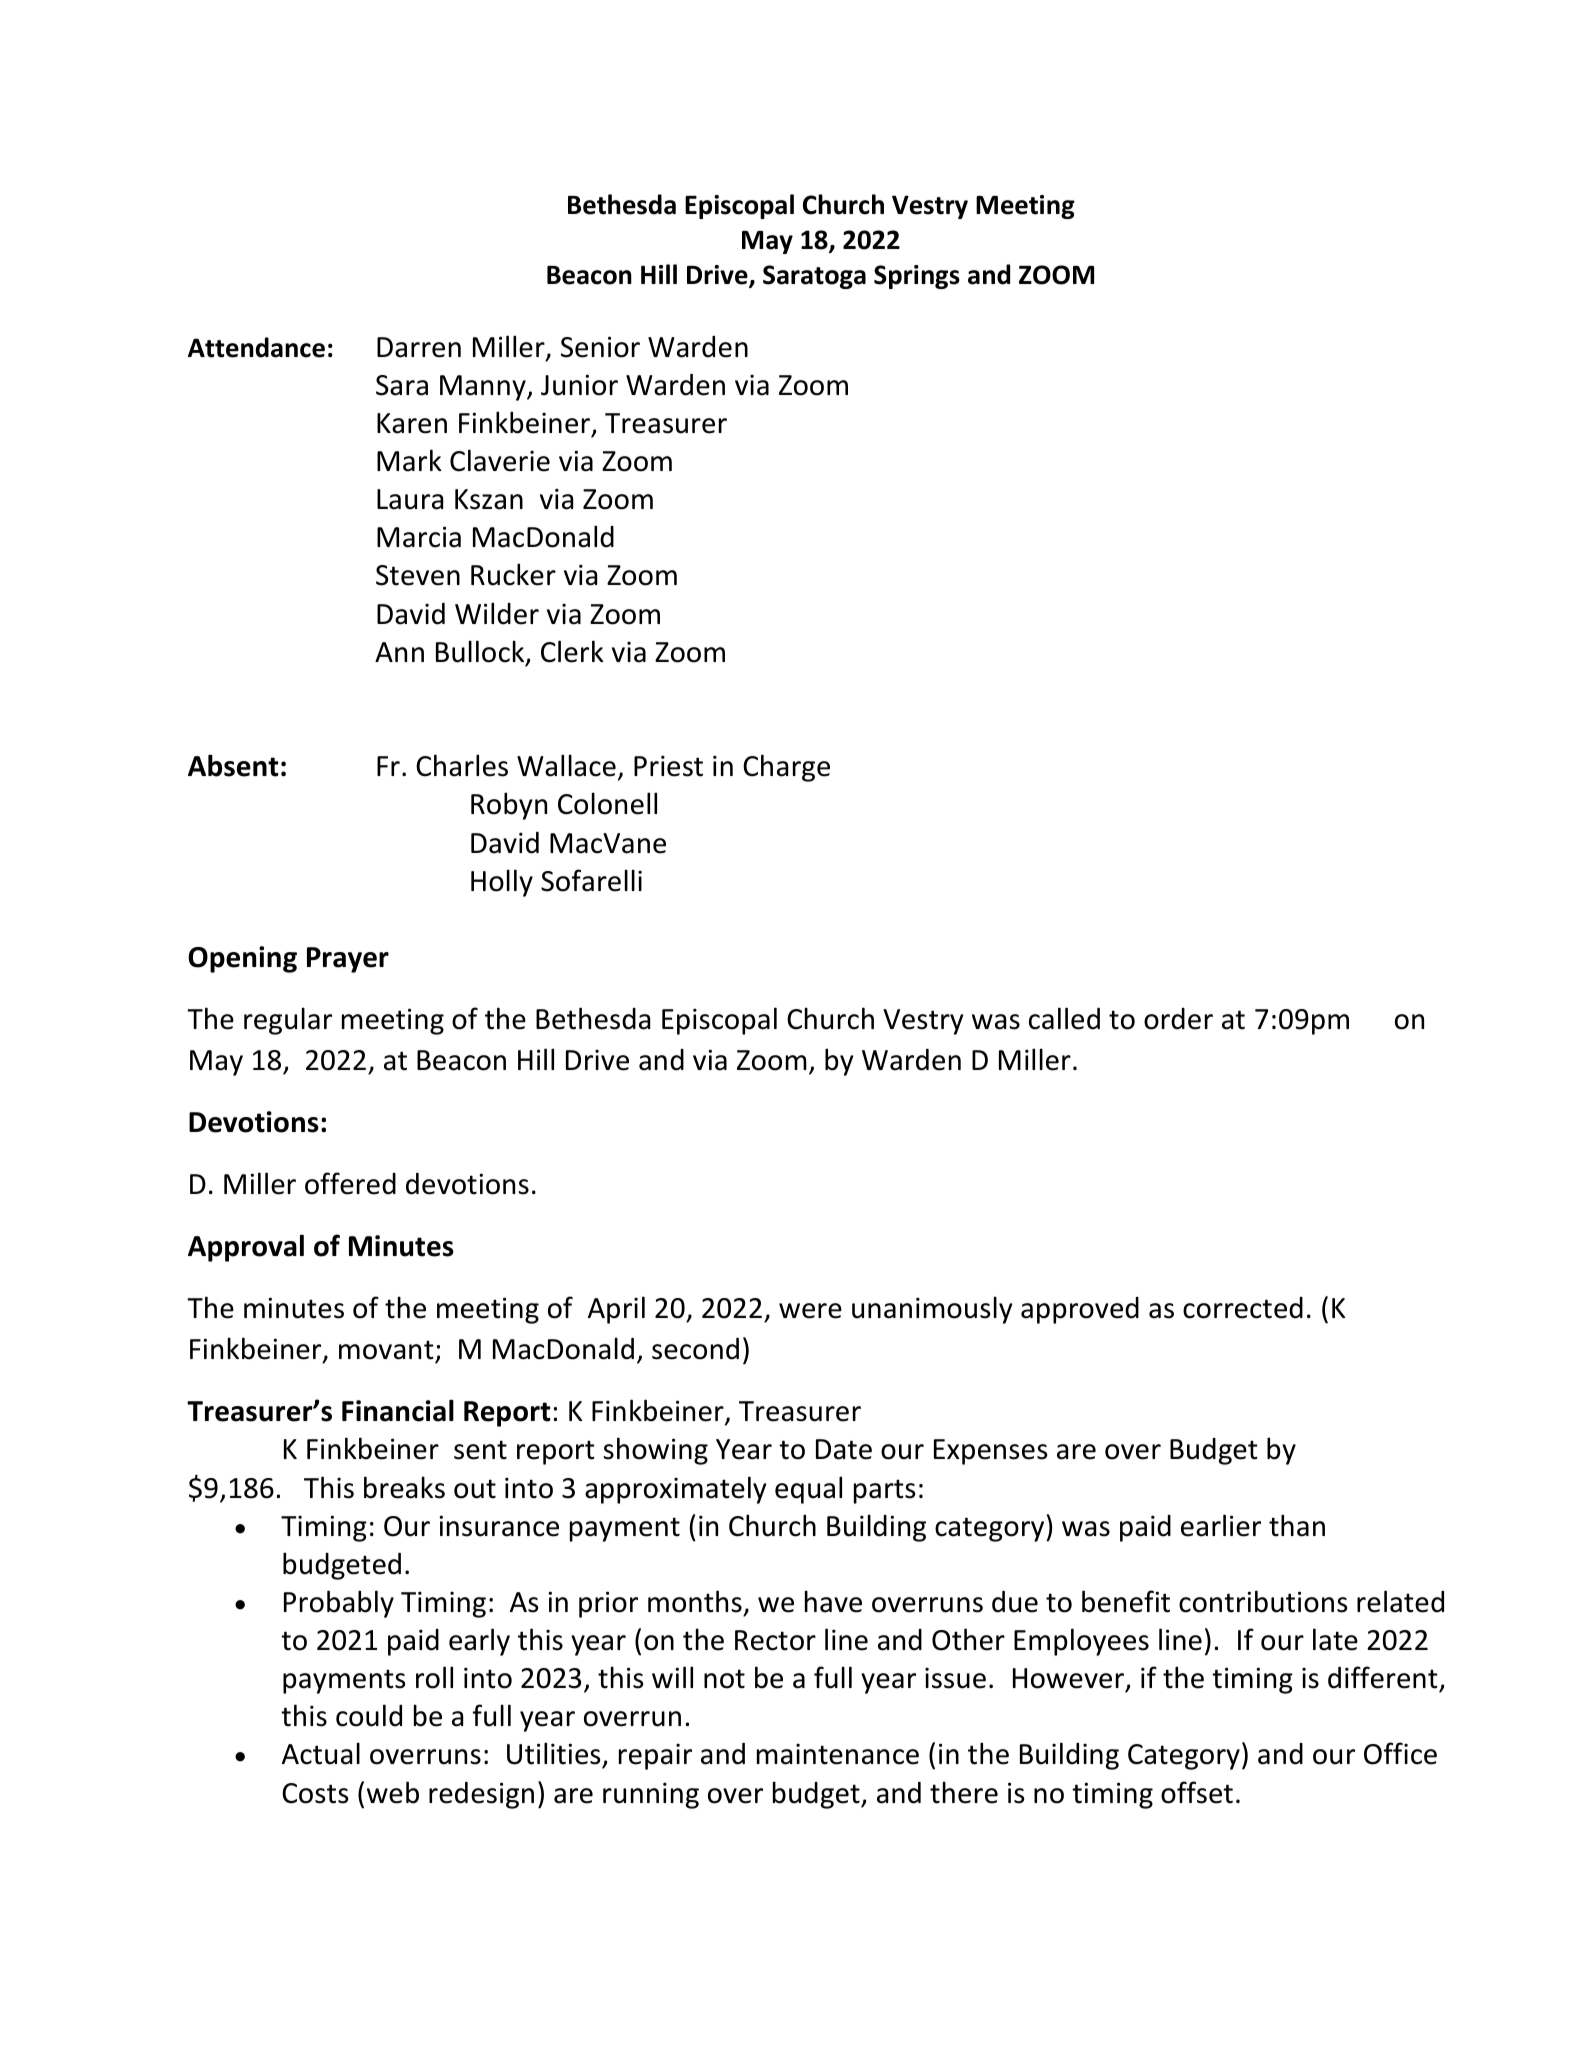 The image size is (1594, 2062). What do you see at coordinates (462, 765) in the image?
I see `Charles` at bounding box center [462, 765].
